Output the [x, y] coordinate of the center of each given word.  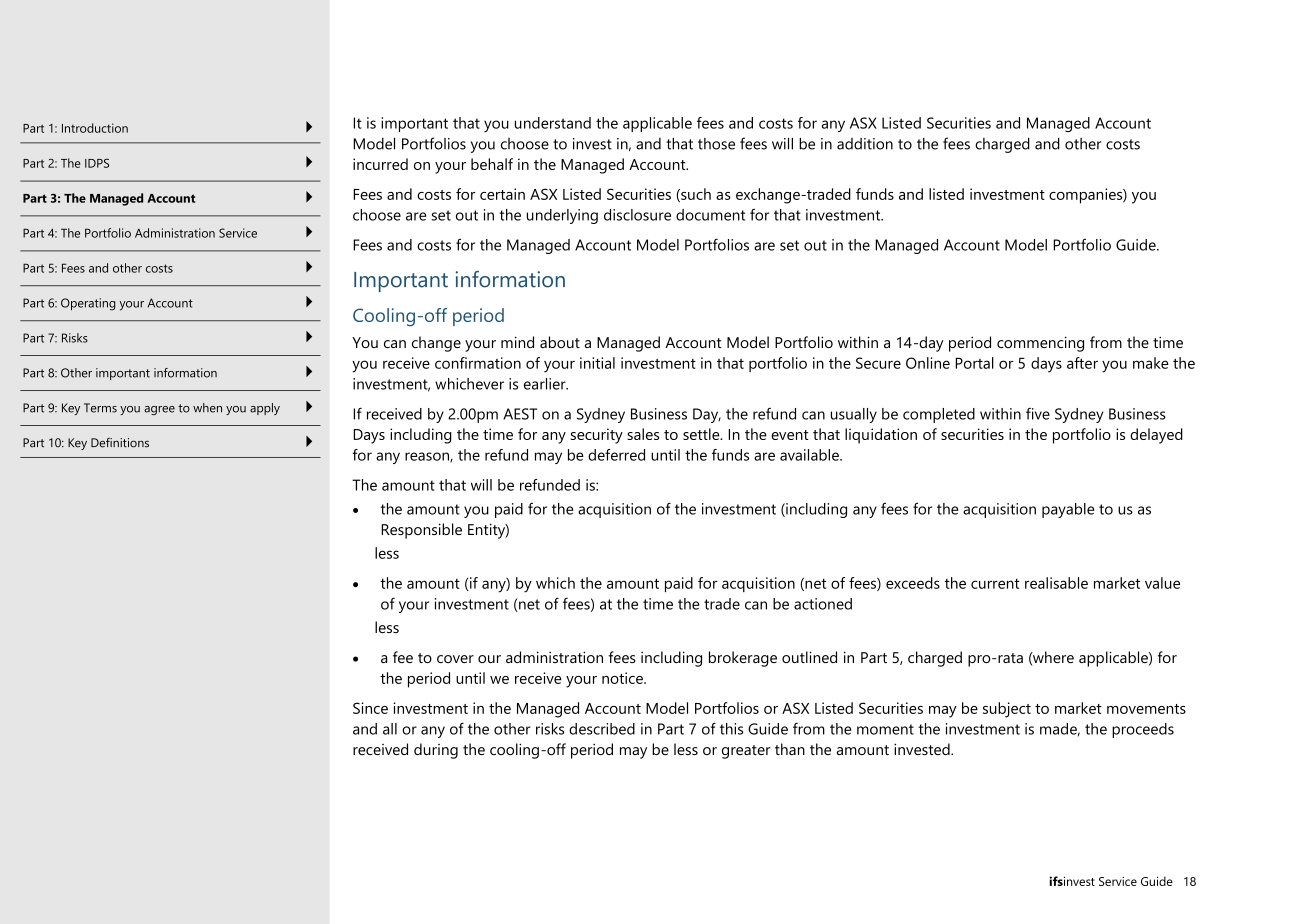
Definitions [120, 443]
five [1038, 414]
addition [865, 144]
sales [643, 434]
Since [370, 708]
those [716, 144]
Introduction [95, 128]
